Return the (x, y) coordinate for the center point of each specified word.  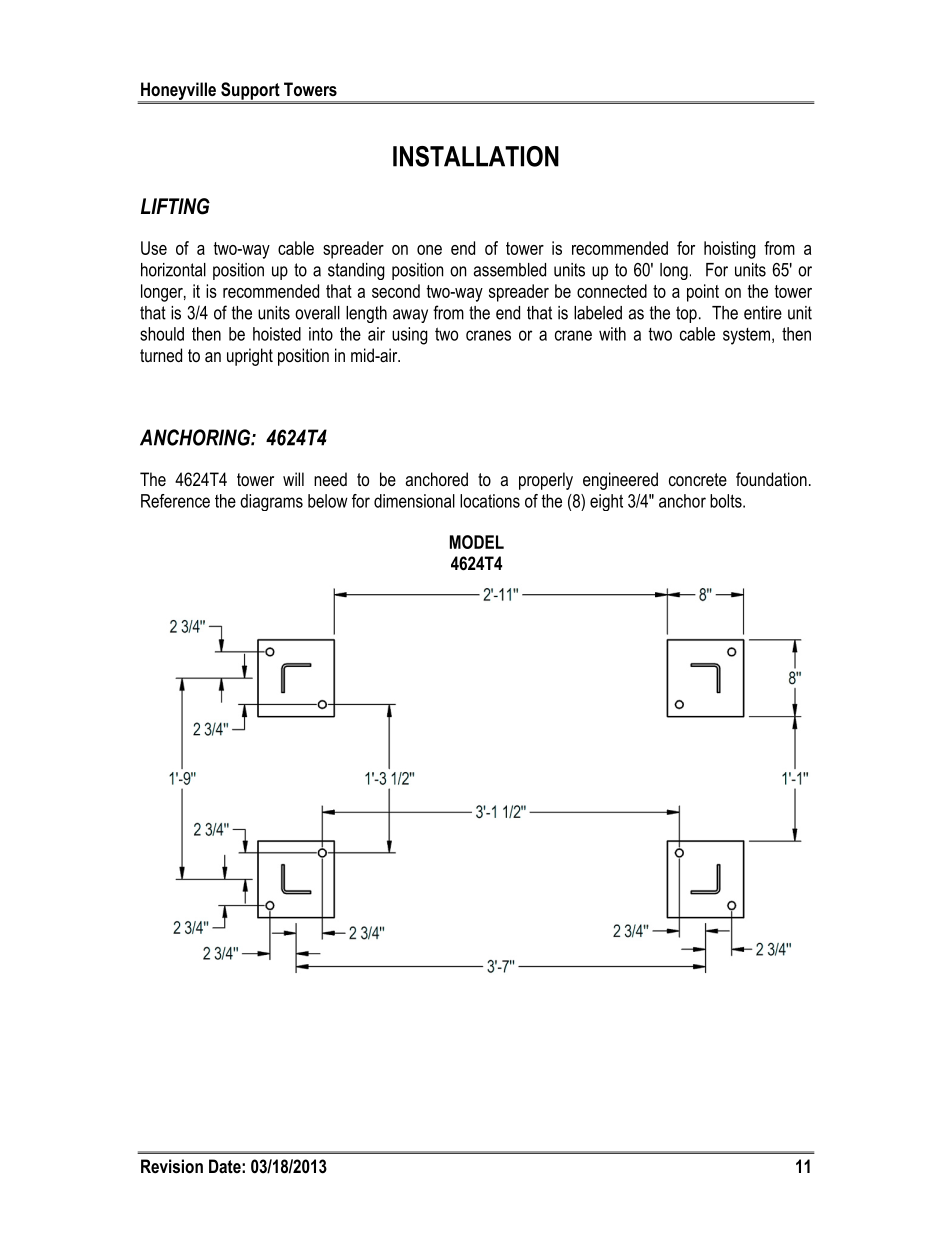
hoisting (730, 250)
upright (250, 357)
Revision (172, 1166)
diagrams (271, 502)
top (686, 314)
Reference (175, 501)
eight (606, 502)
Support (250, 92)
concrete (698, 479)
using (410, 336)
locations (490, 501)
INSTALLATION (476, 156)
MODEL (477, 542)
